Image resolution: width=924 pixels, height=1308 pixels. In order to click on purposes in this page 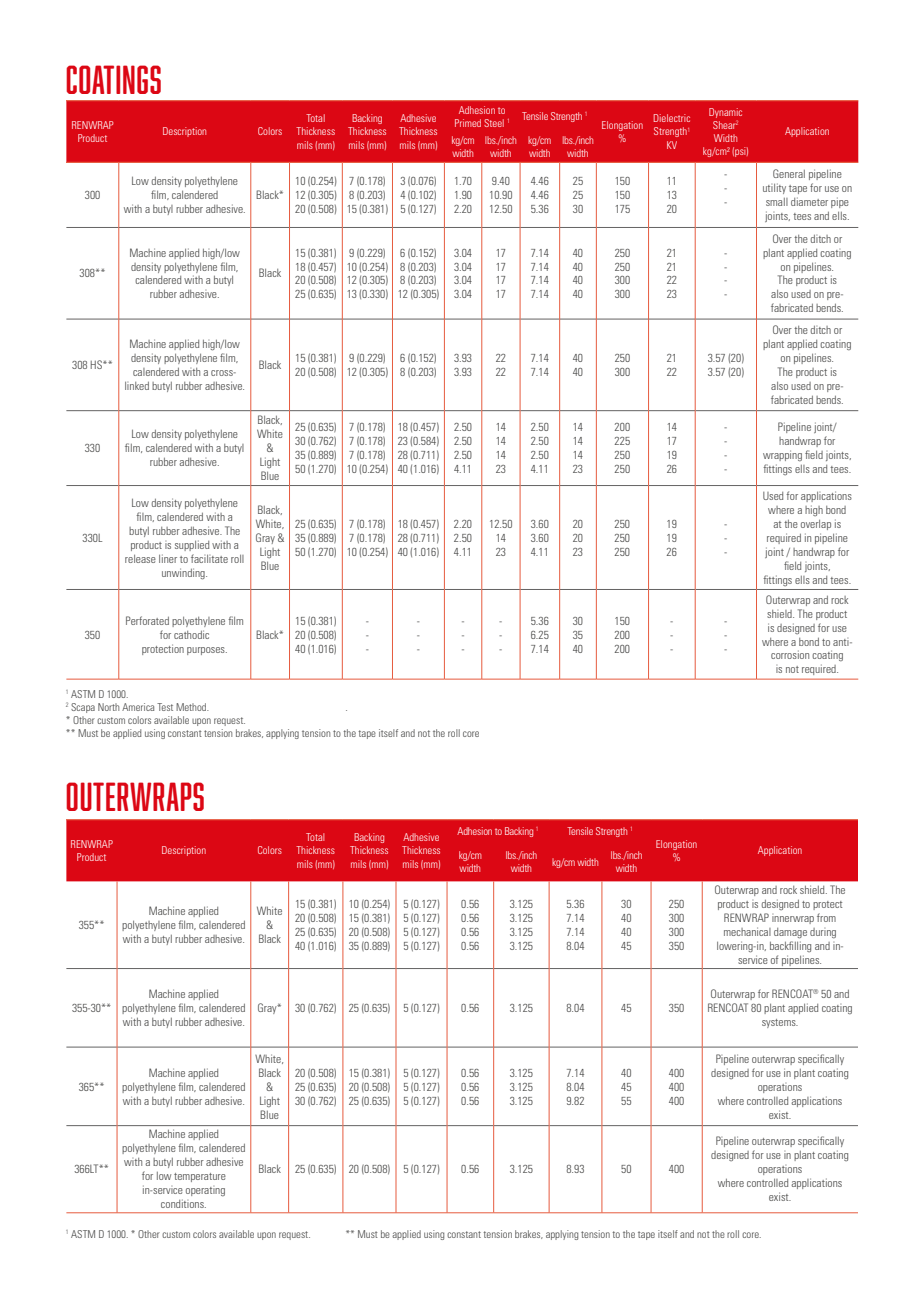, I will do `click(207, 651)`.
